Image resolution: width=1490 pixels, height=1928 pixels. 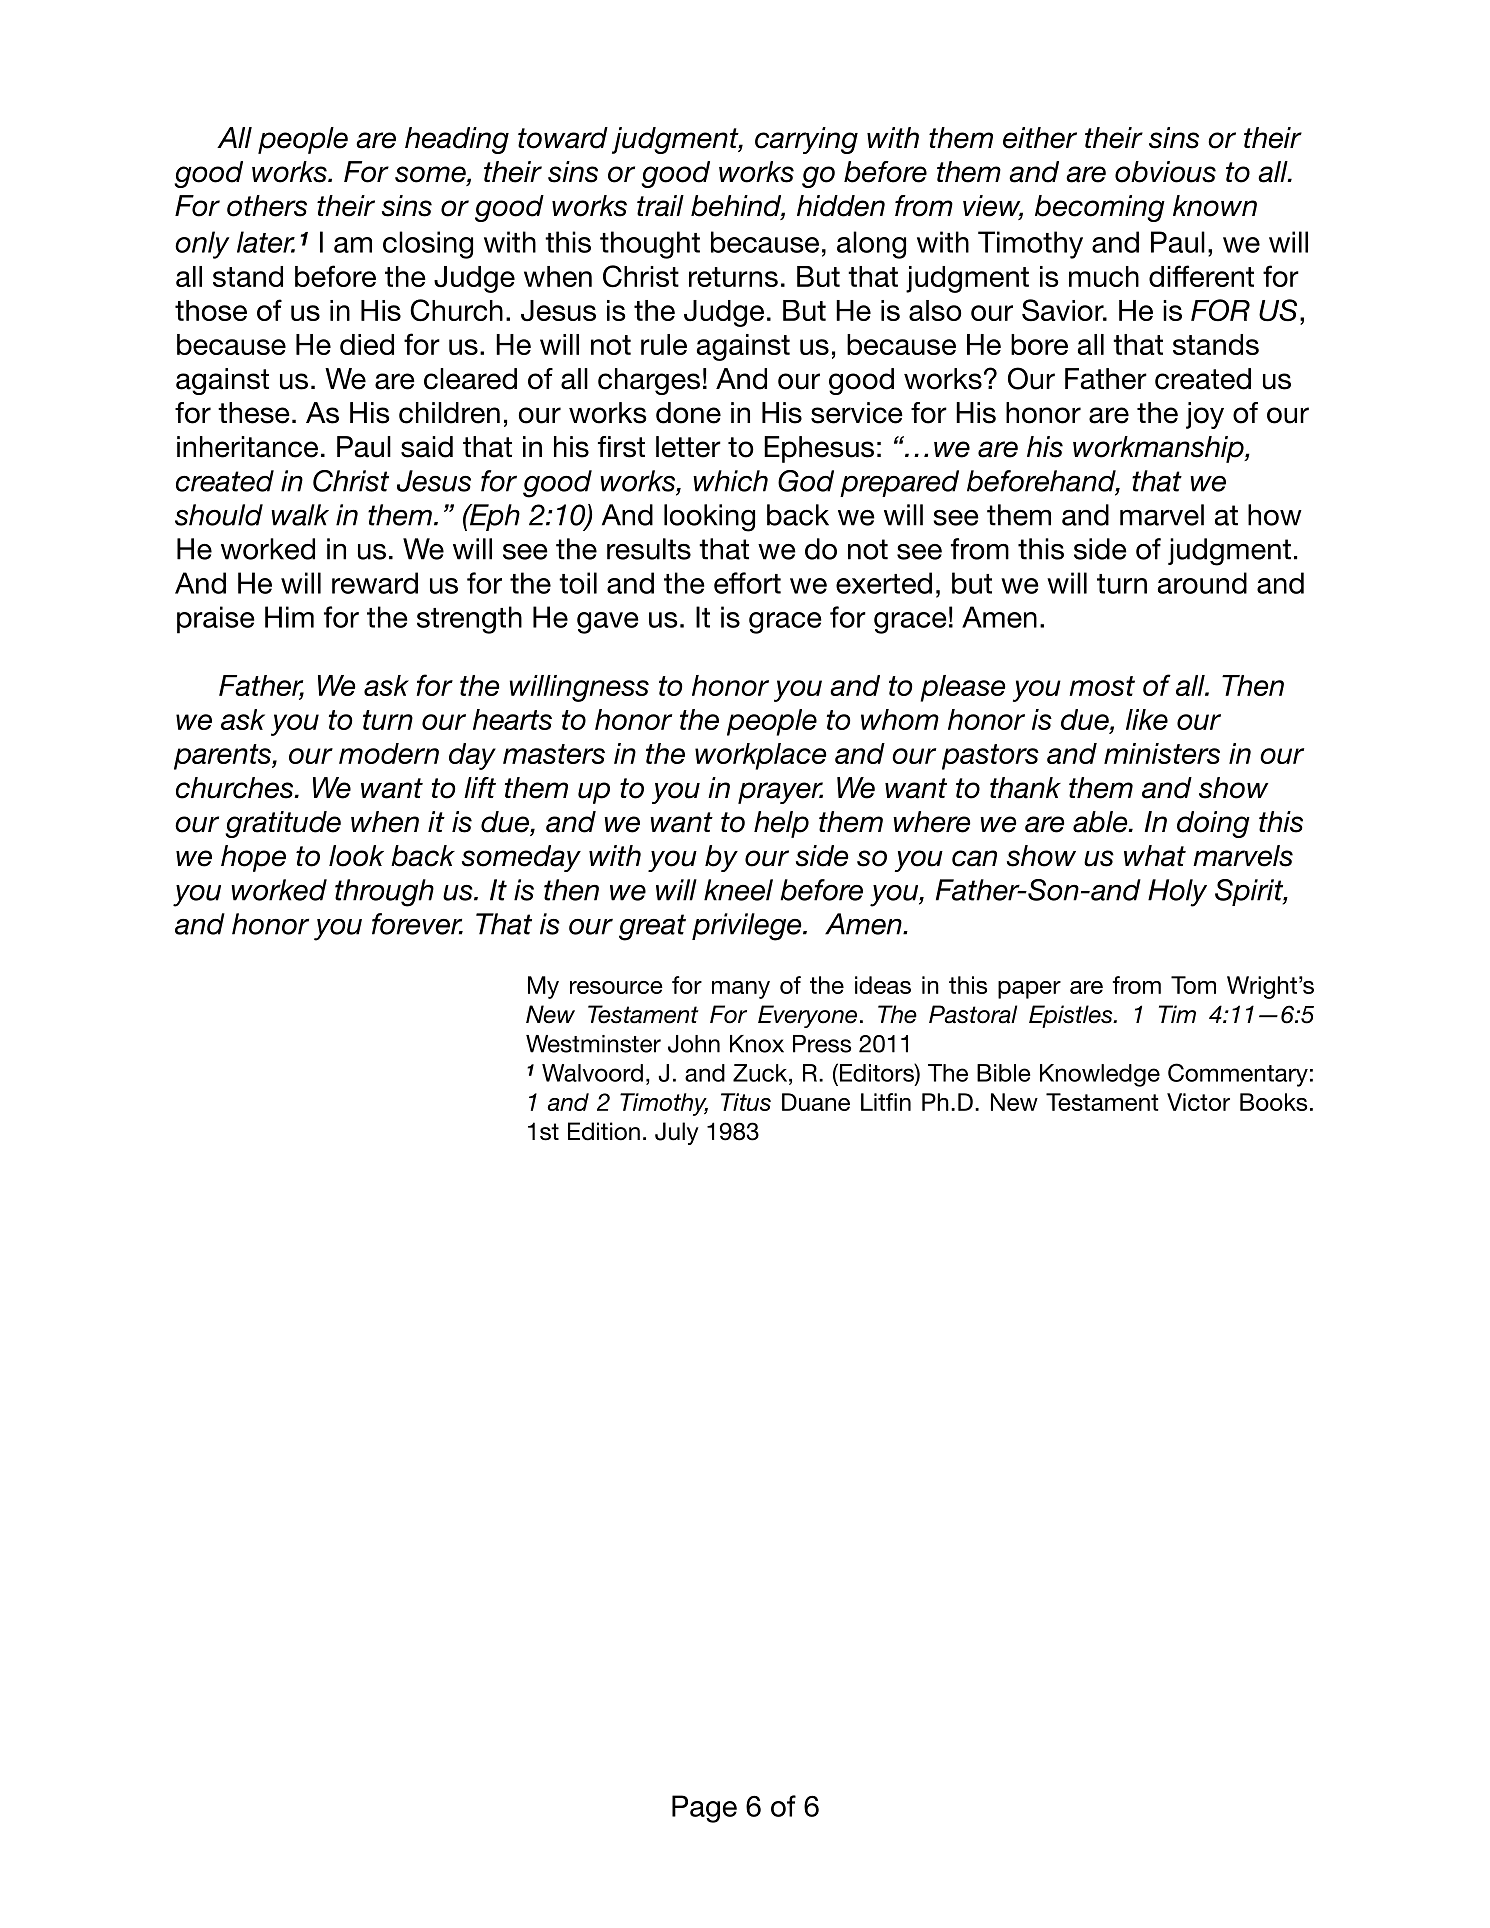 I want to click on Tom, so click(x=1193, y=985).
